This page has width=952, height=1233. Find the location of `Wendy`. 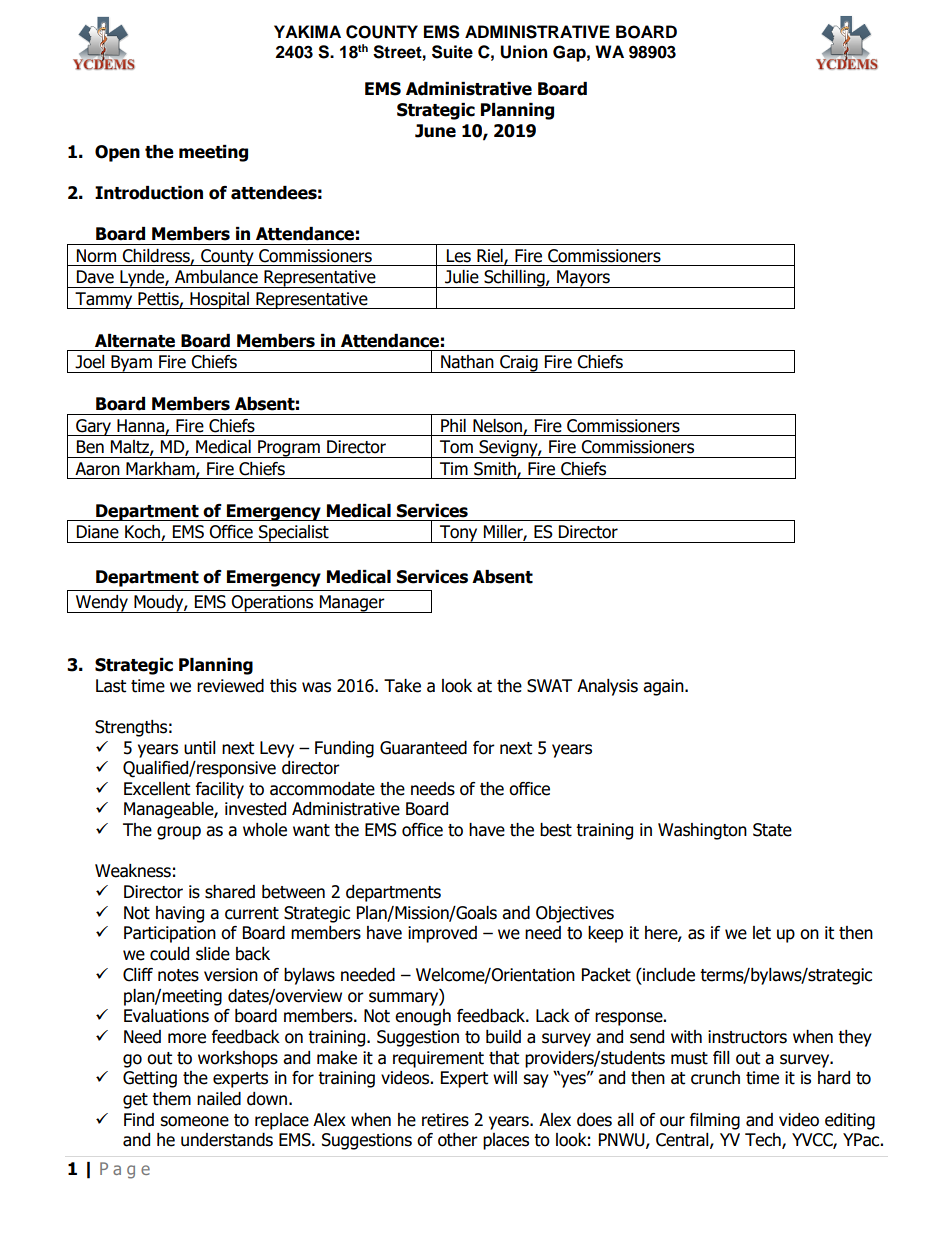

Wendy is located at coordinates (102, 604).
